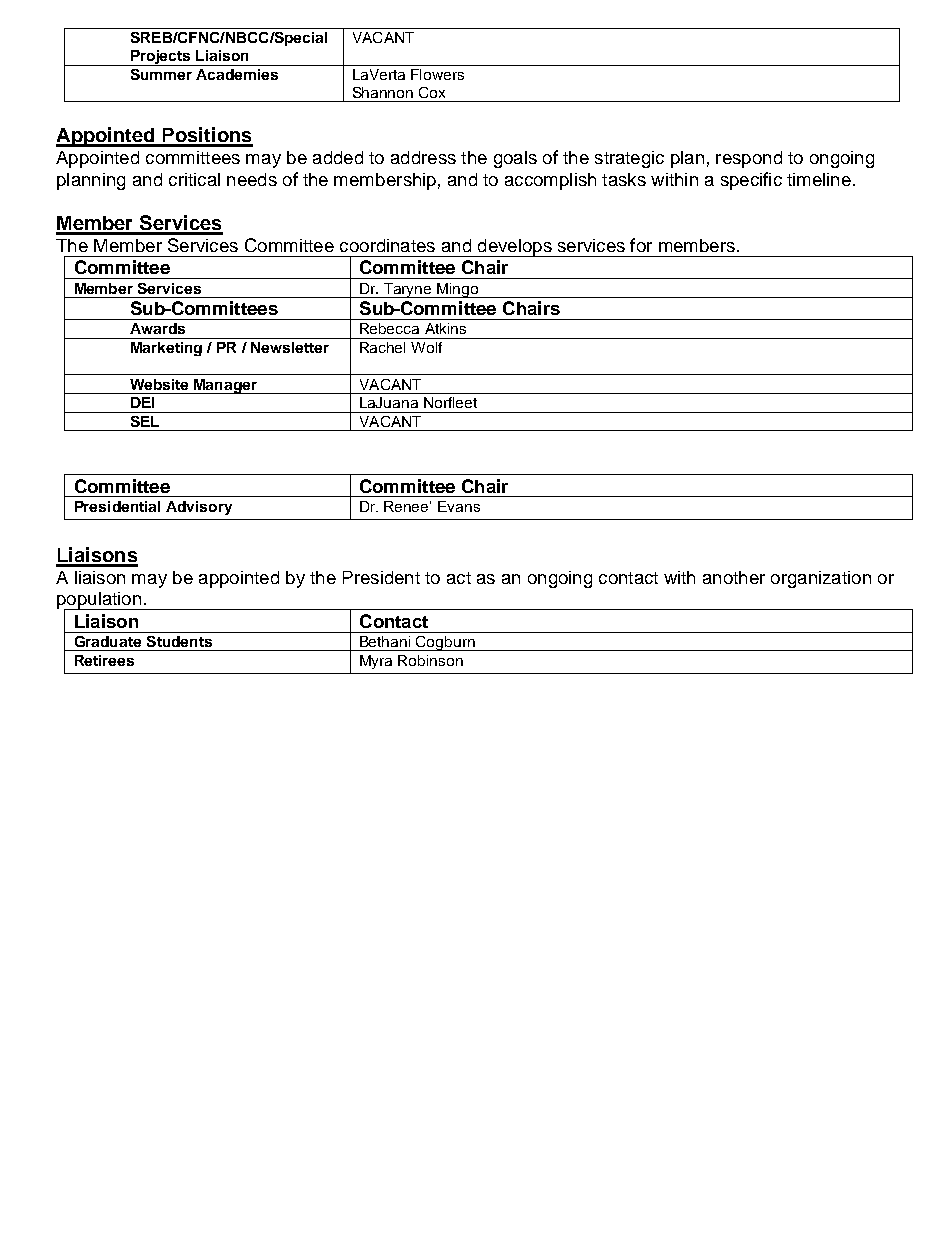 This screenshot has width=952, height=1233. Describe the element at coordinates (751, 181) in the screenshot. I see `specific` at that location.
